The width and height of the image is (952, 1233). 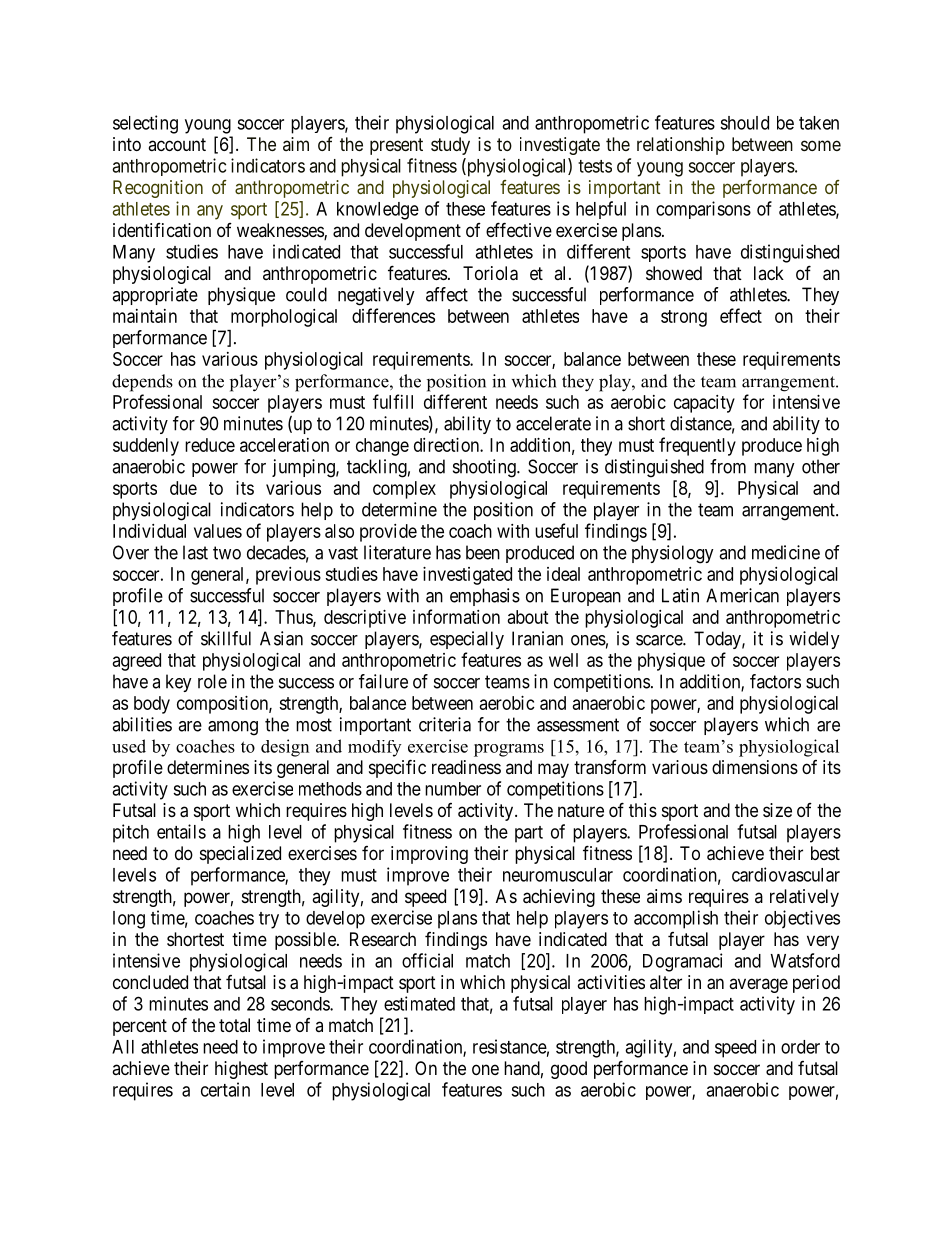 I want to click on criteria, so click(x=445, y=724).
